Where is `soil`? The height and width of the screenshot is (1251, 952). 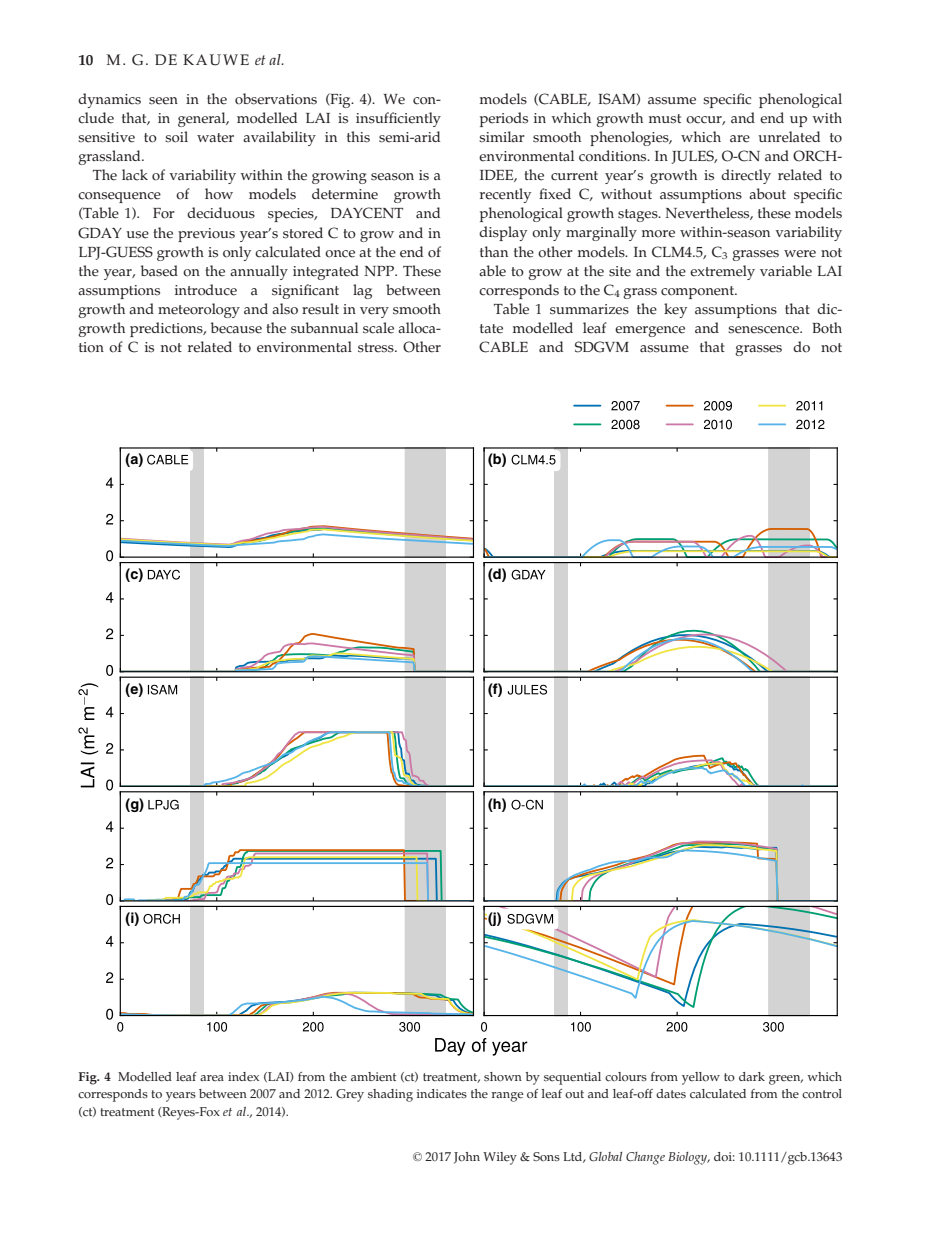
soil is located at coordinates (176, 137).
